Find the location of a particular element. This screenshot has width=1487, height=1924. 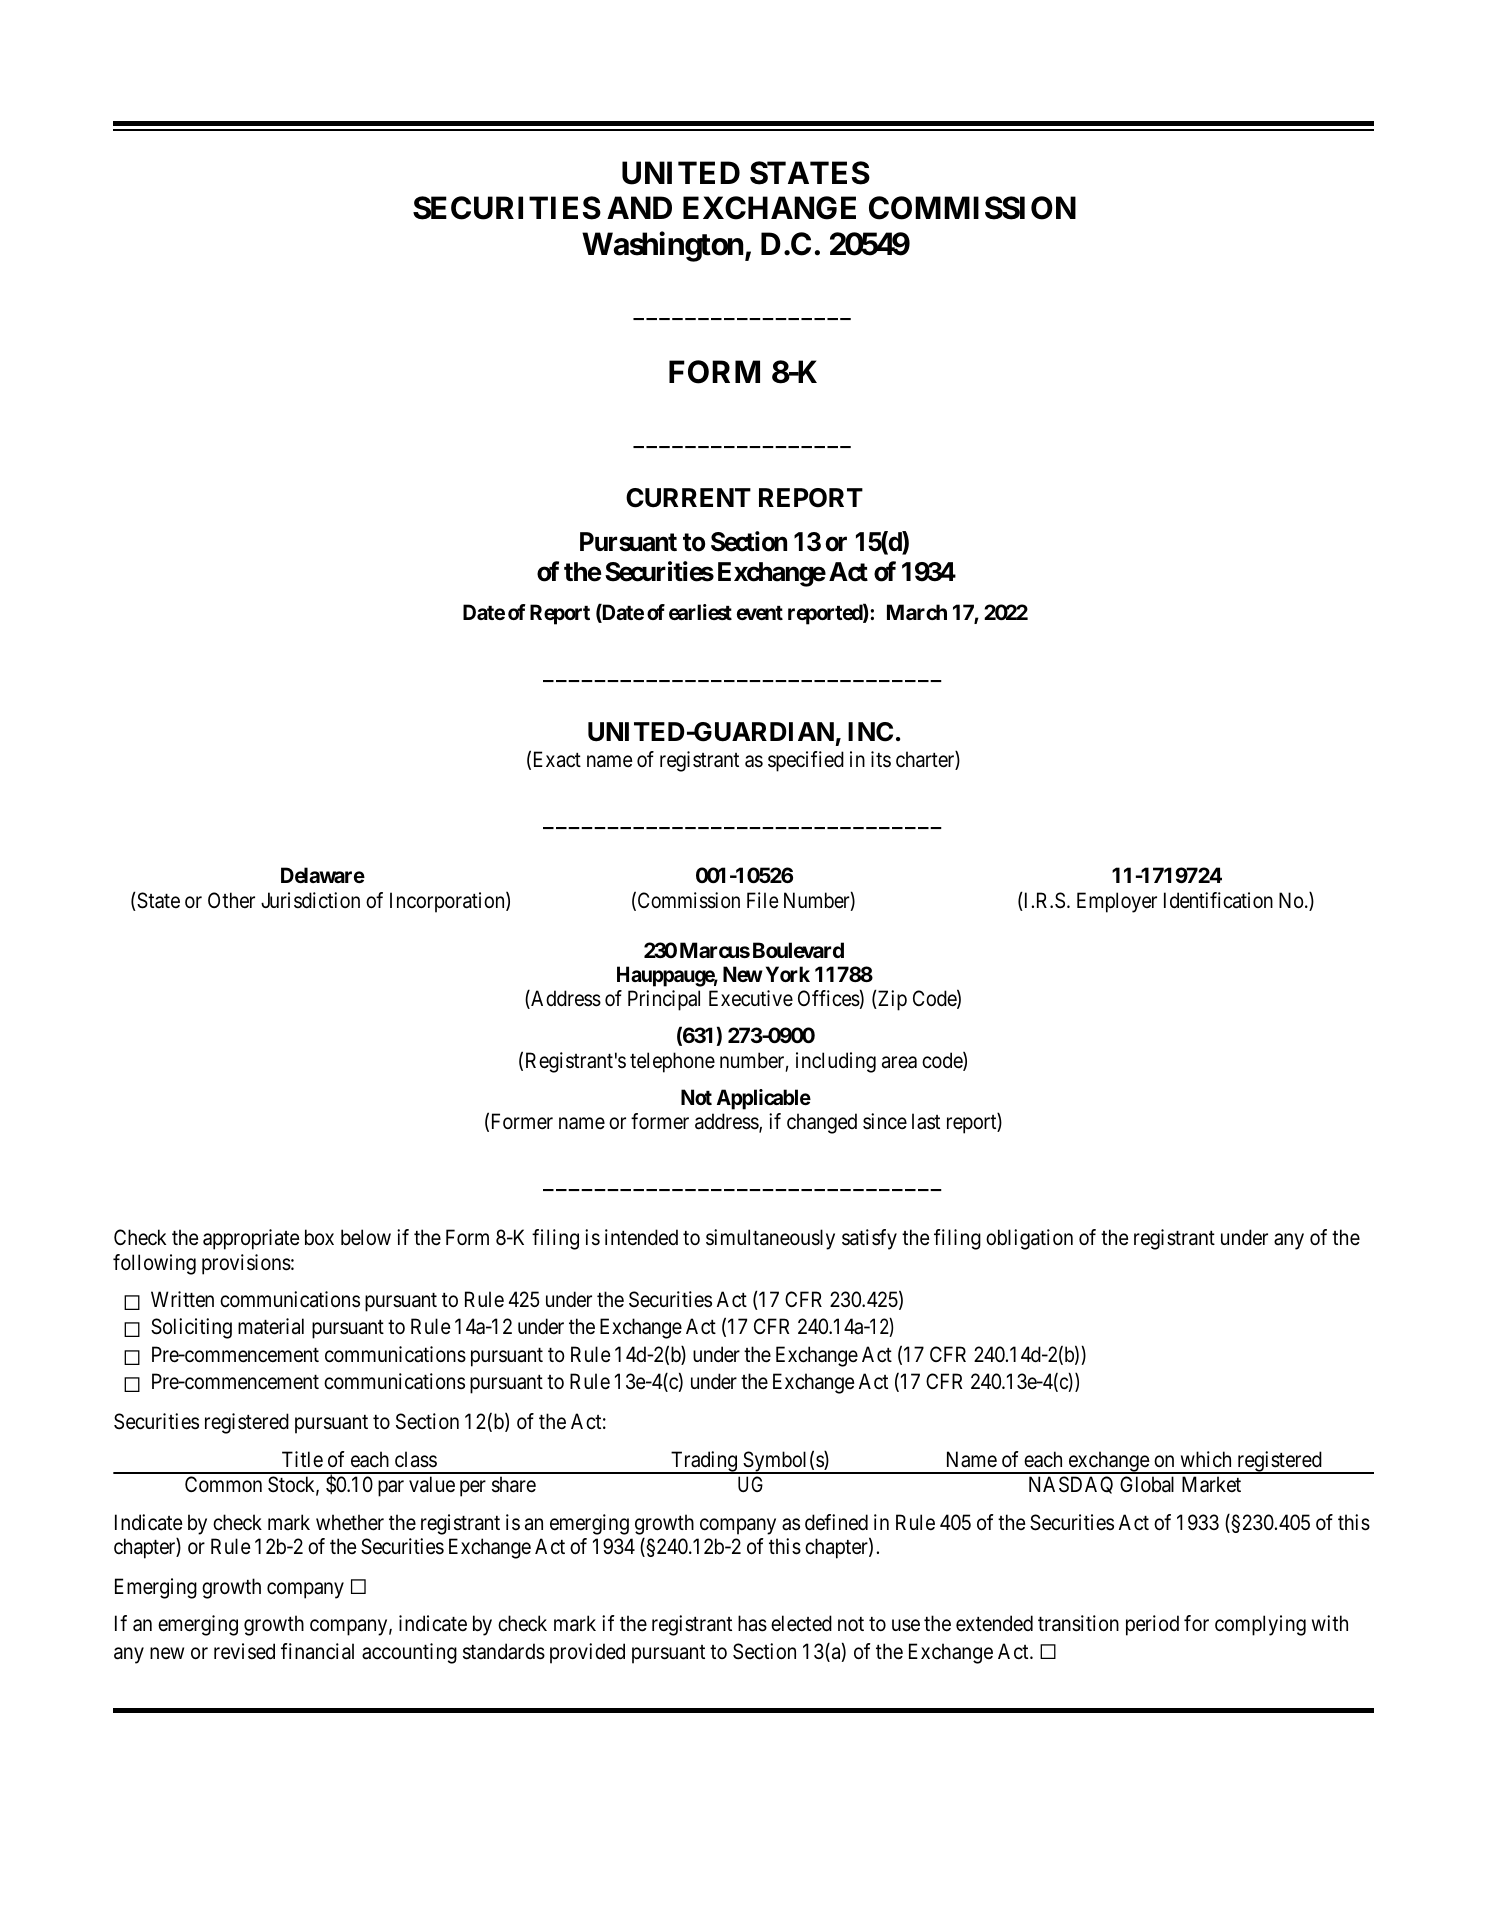

Washington is located at coordinates (662, 247).
